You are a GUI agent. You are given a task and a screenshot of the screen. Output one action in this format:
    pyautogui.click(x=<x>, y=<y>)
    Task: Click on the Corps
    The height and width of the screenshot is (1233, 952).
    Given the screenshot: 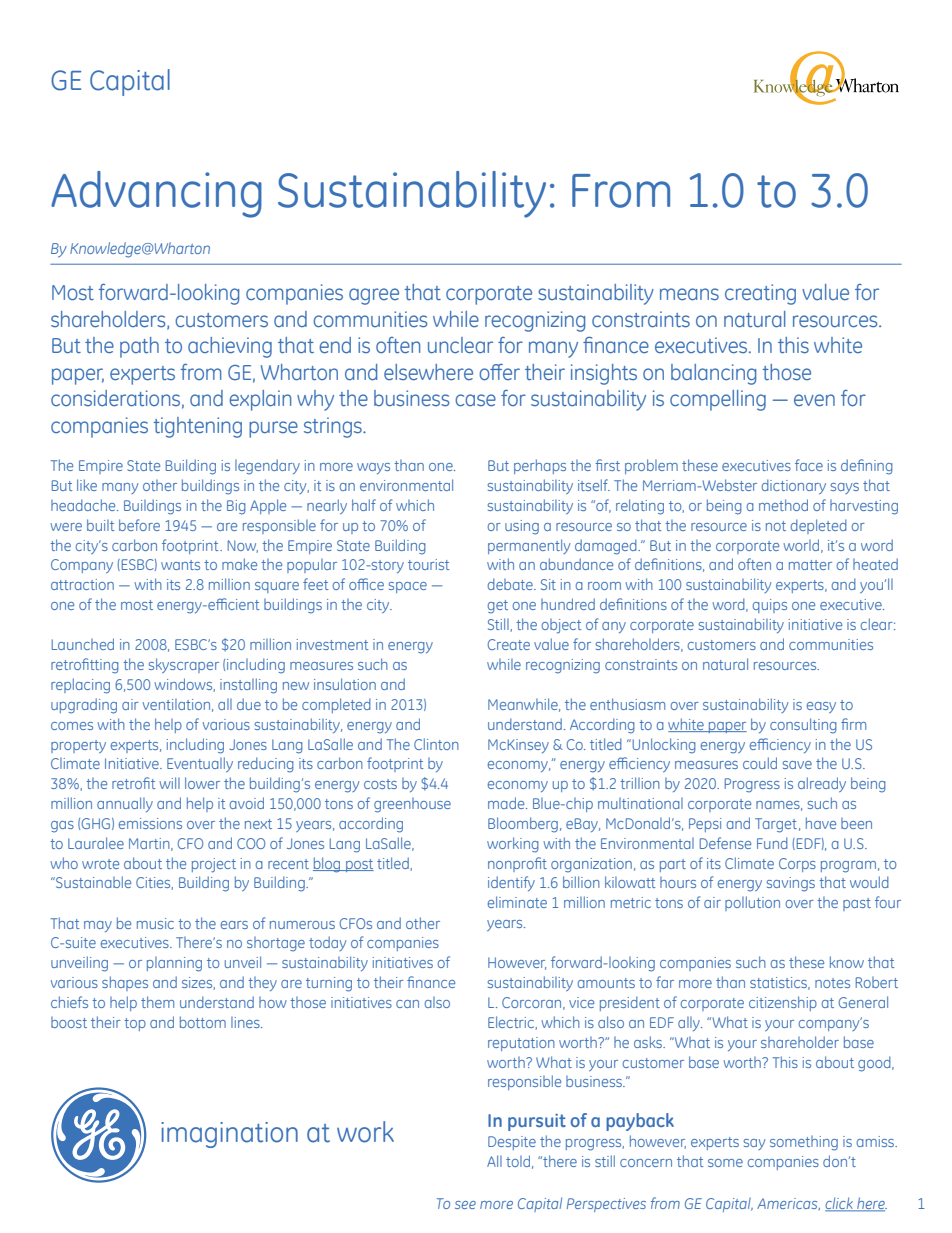 What is the action you would take?
    pyautogui.click(x=797, y=865)
